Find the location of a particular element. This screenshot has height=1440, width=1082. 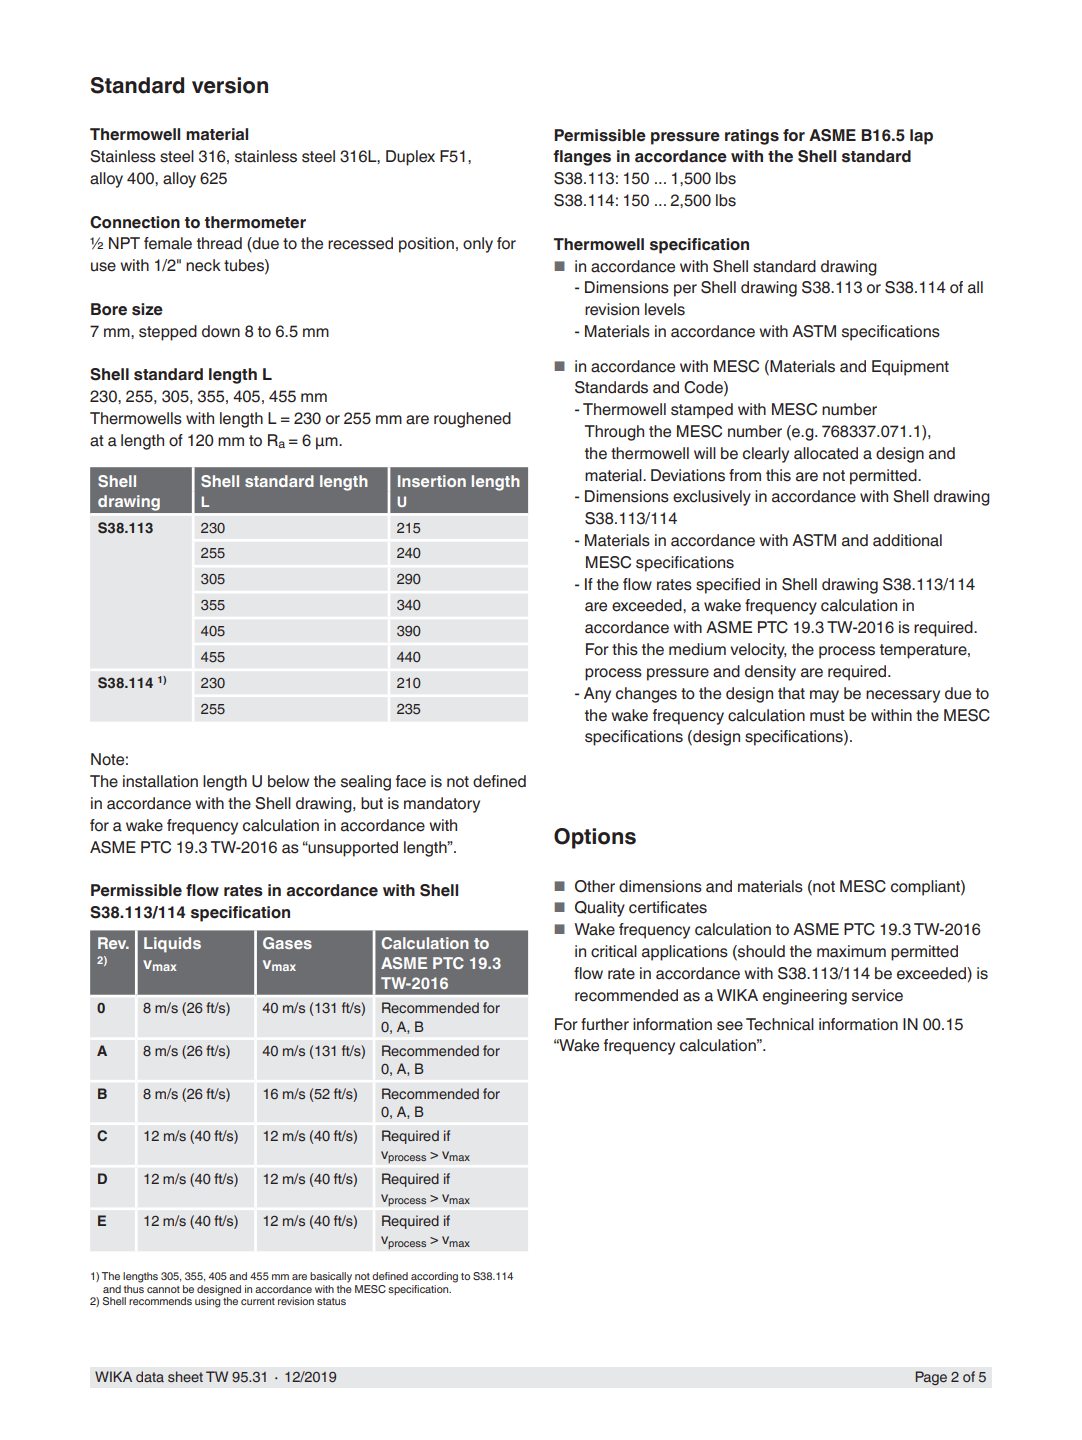

according is located at coordinates (434, 1277).
